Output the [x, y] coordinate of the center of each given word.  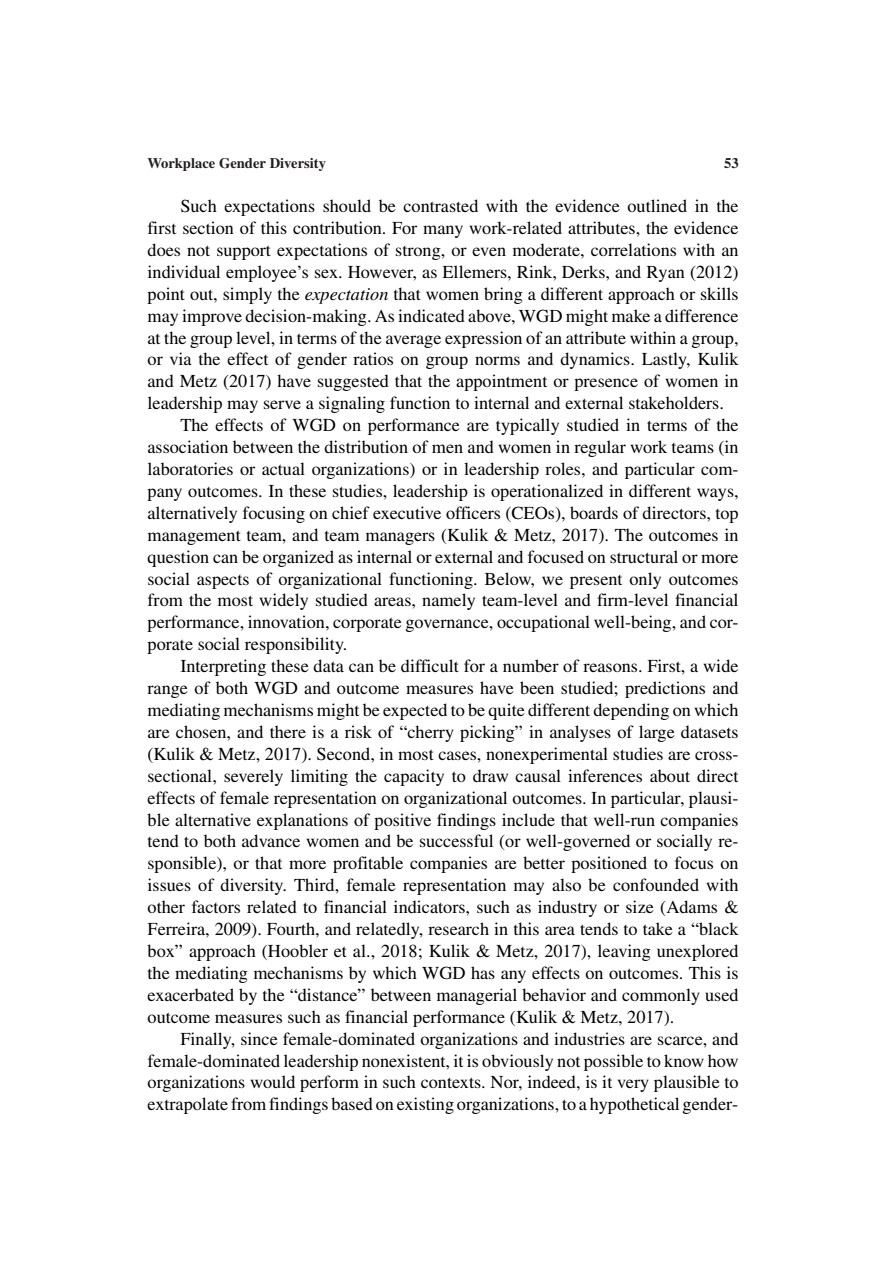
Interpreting [223, 667]
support [244, 253]
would [272, 1081]
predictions [665, 689]
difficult [430, 665]
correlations [633, 249]
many [443, 231]
